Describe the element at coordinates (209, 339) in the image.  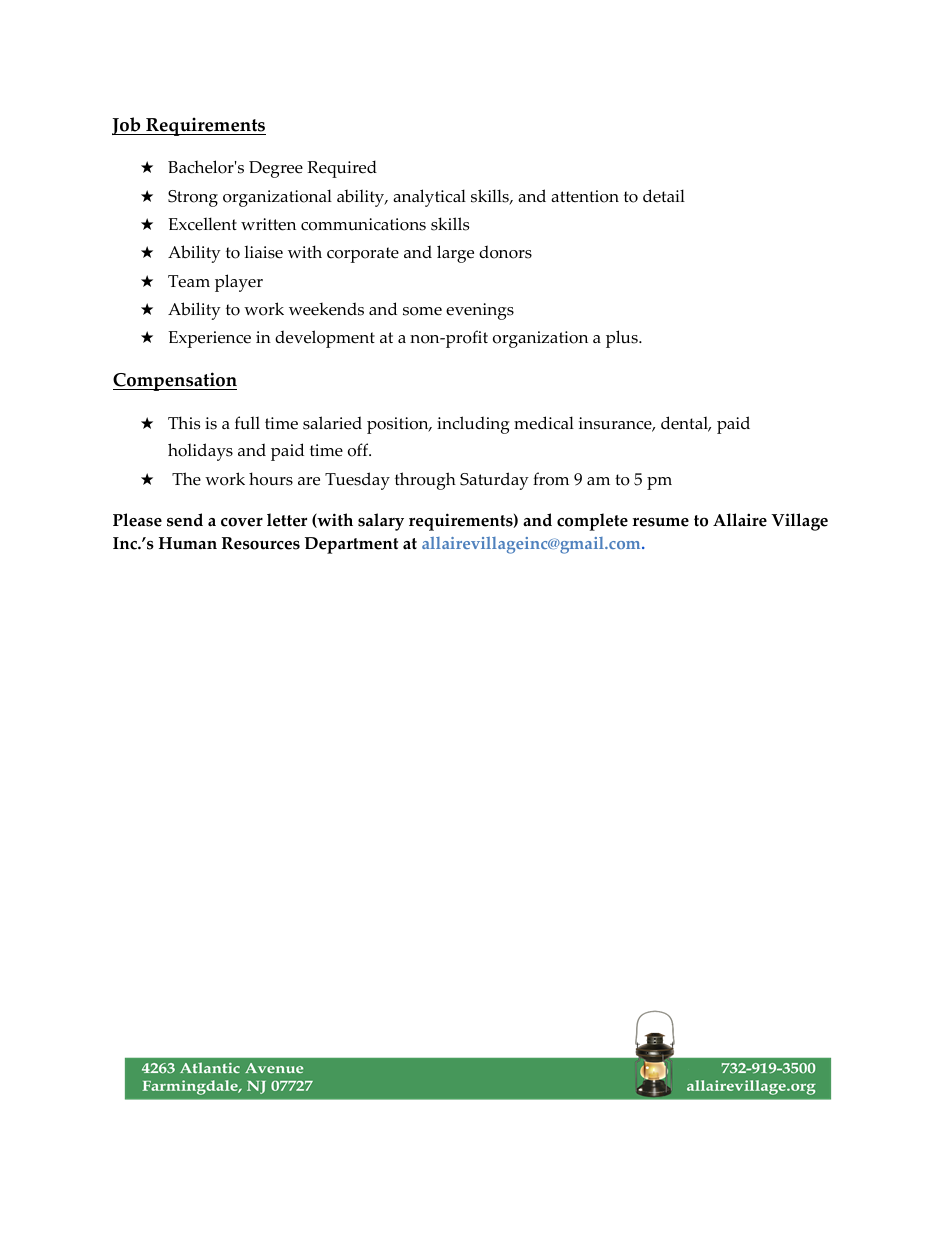
I see `Experience` at that location.
